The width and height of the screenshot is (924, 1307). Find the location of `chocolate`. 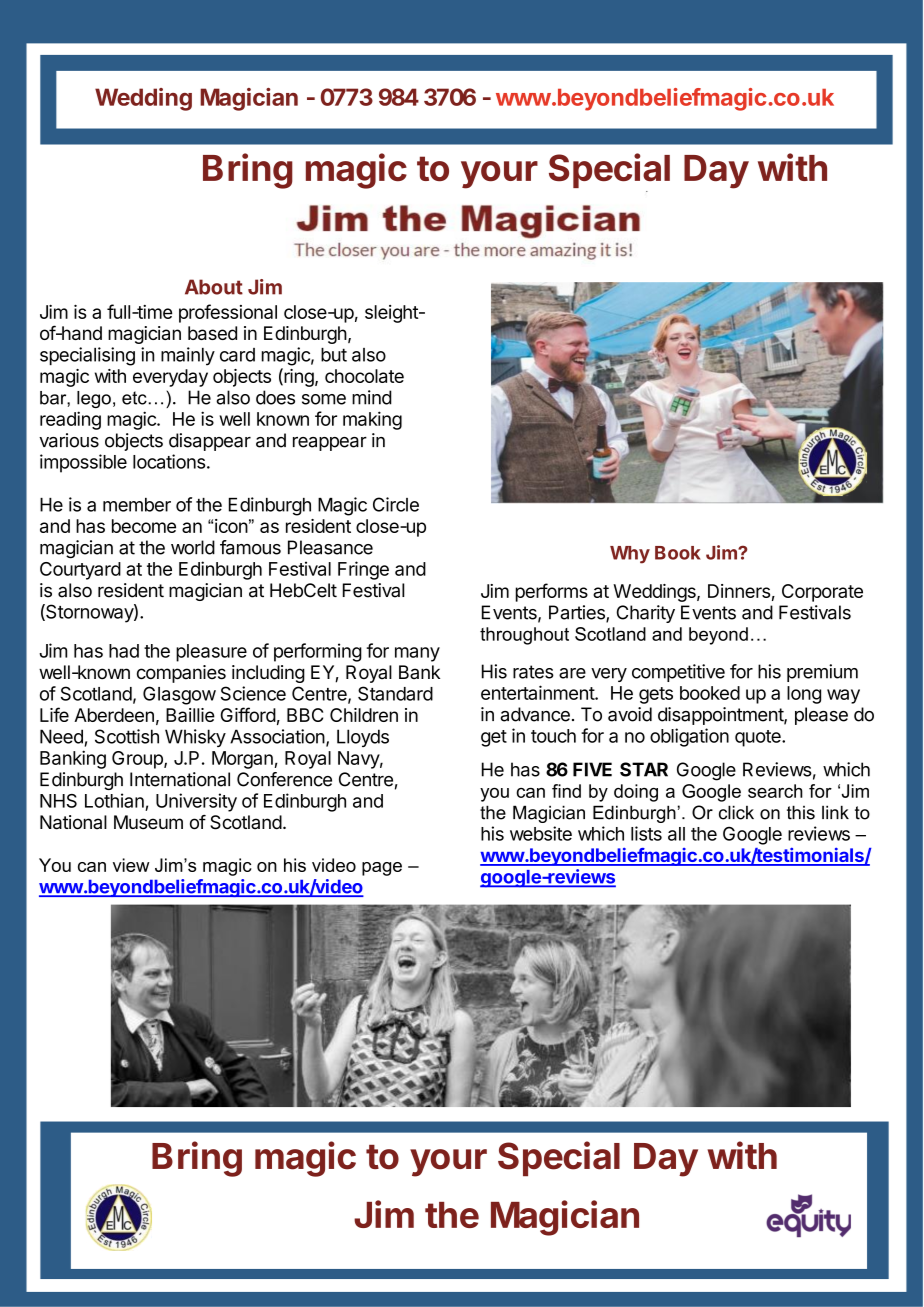

chocolate is located at coordinates (364, 376).
